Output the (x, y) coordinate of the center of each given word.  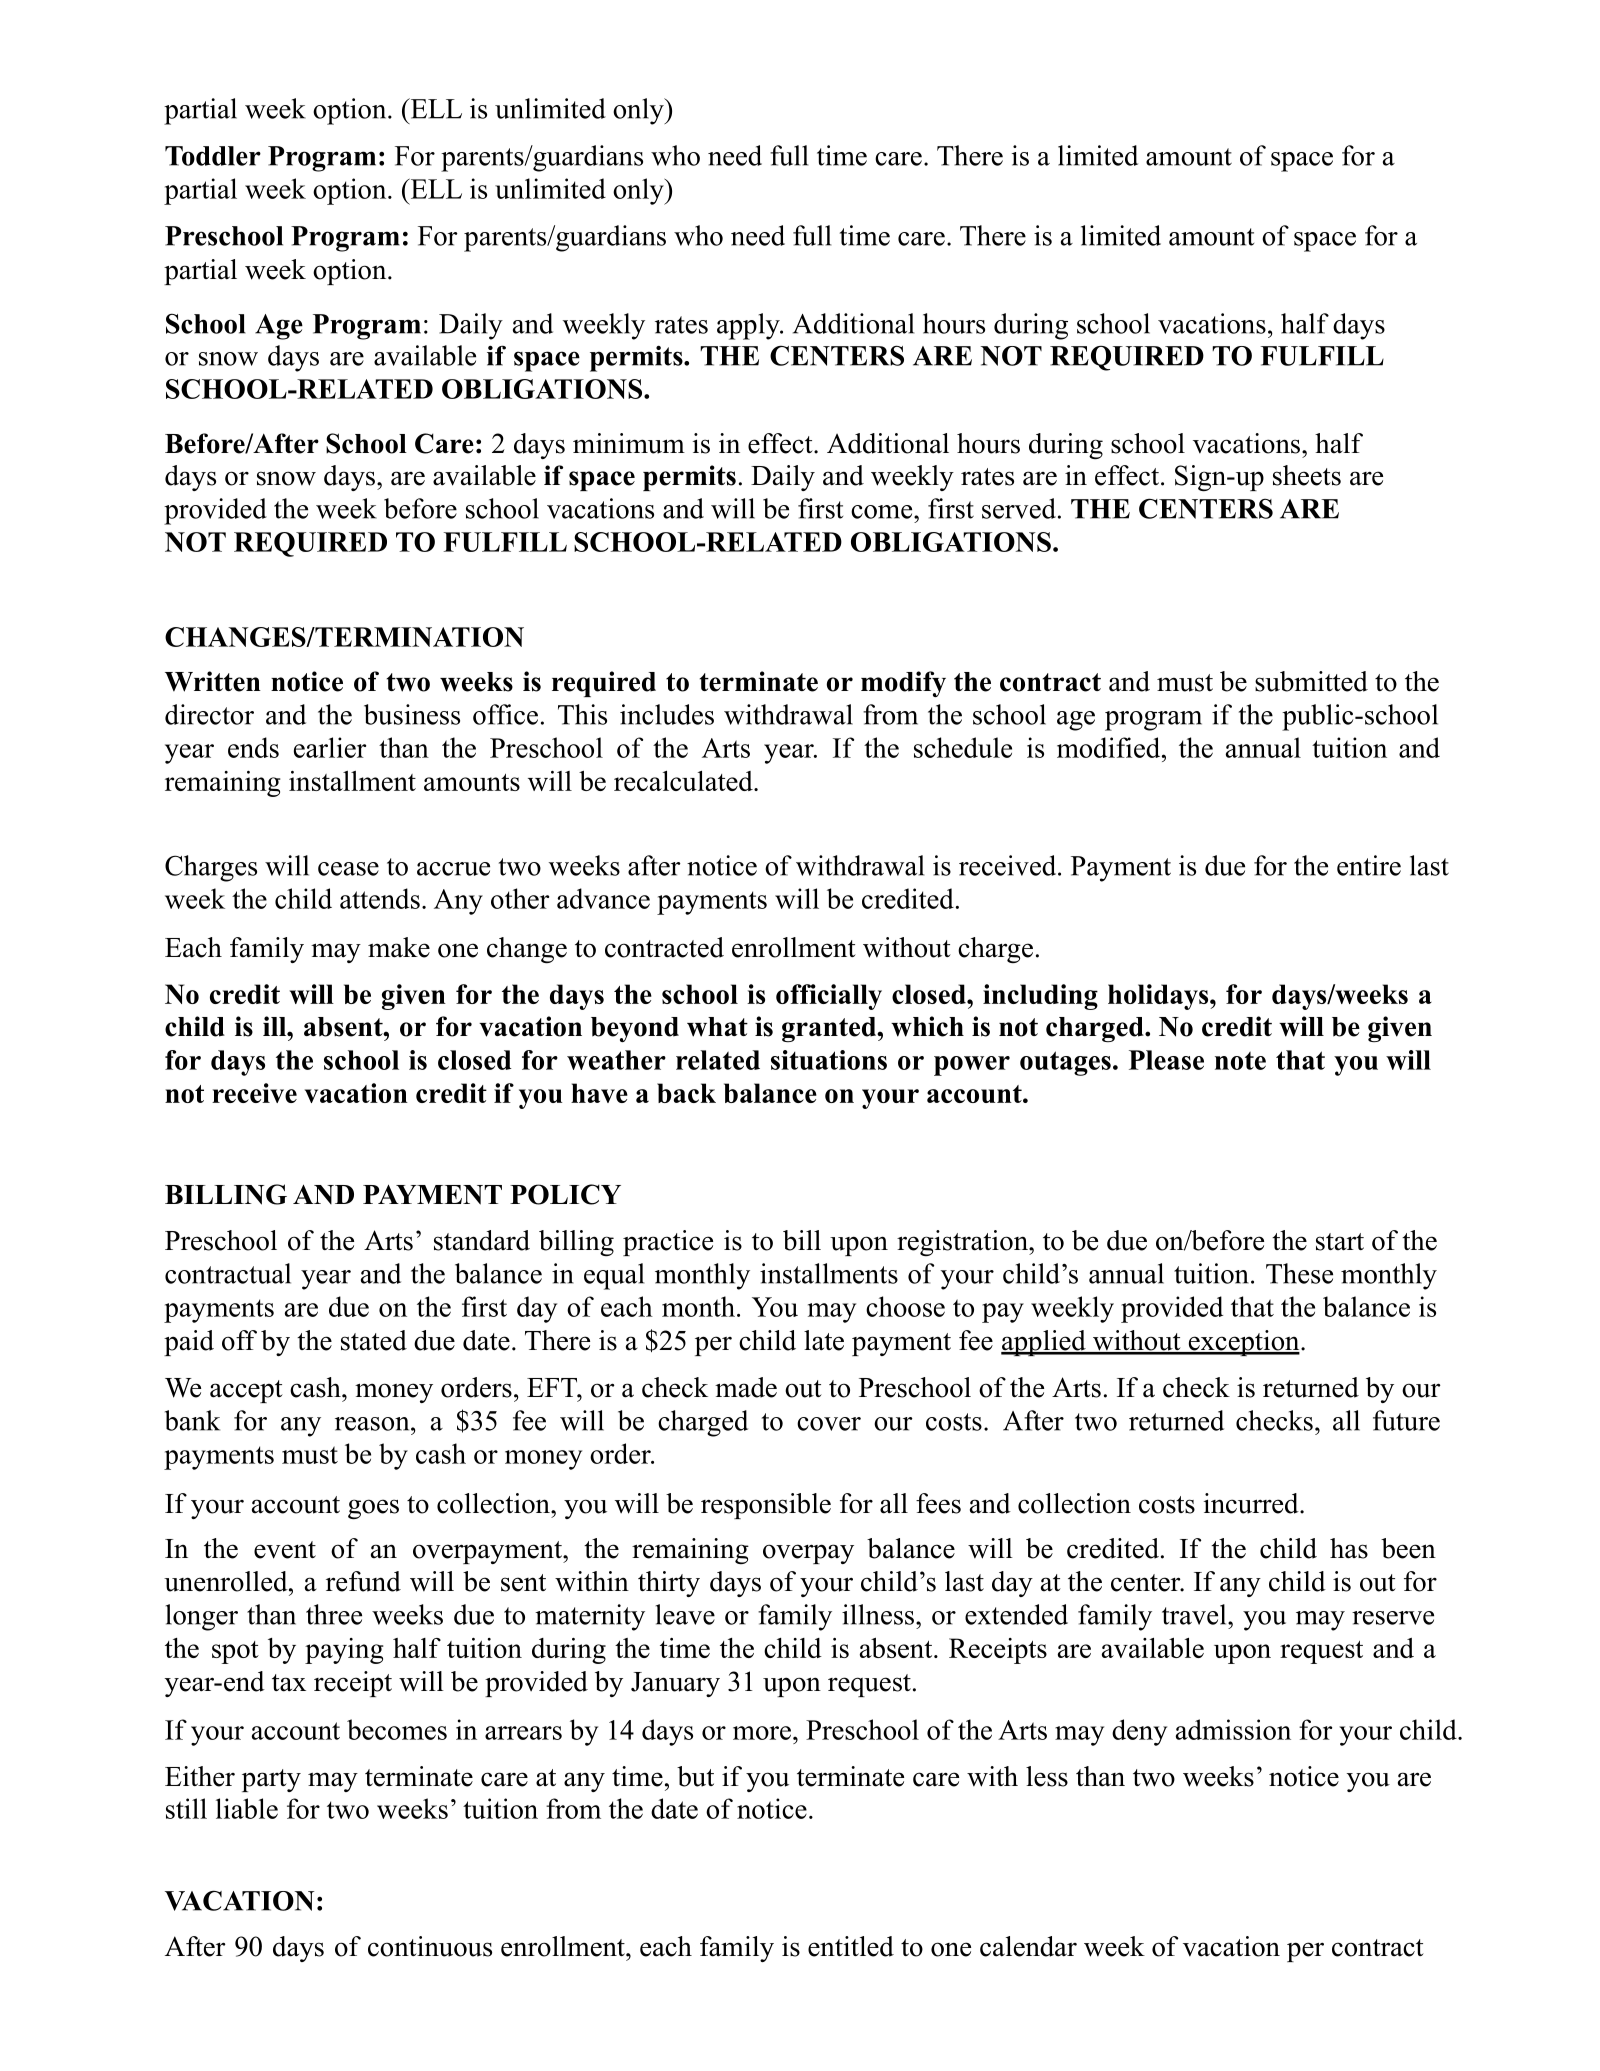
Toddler (213, 156)
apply (749, 326)
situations (829, 1060)
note (1240, 1060)
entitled (851, 1946)
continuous (430, 1946)
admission (1233, 1729)
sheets (1307, 475)
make (399, 947)
